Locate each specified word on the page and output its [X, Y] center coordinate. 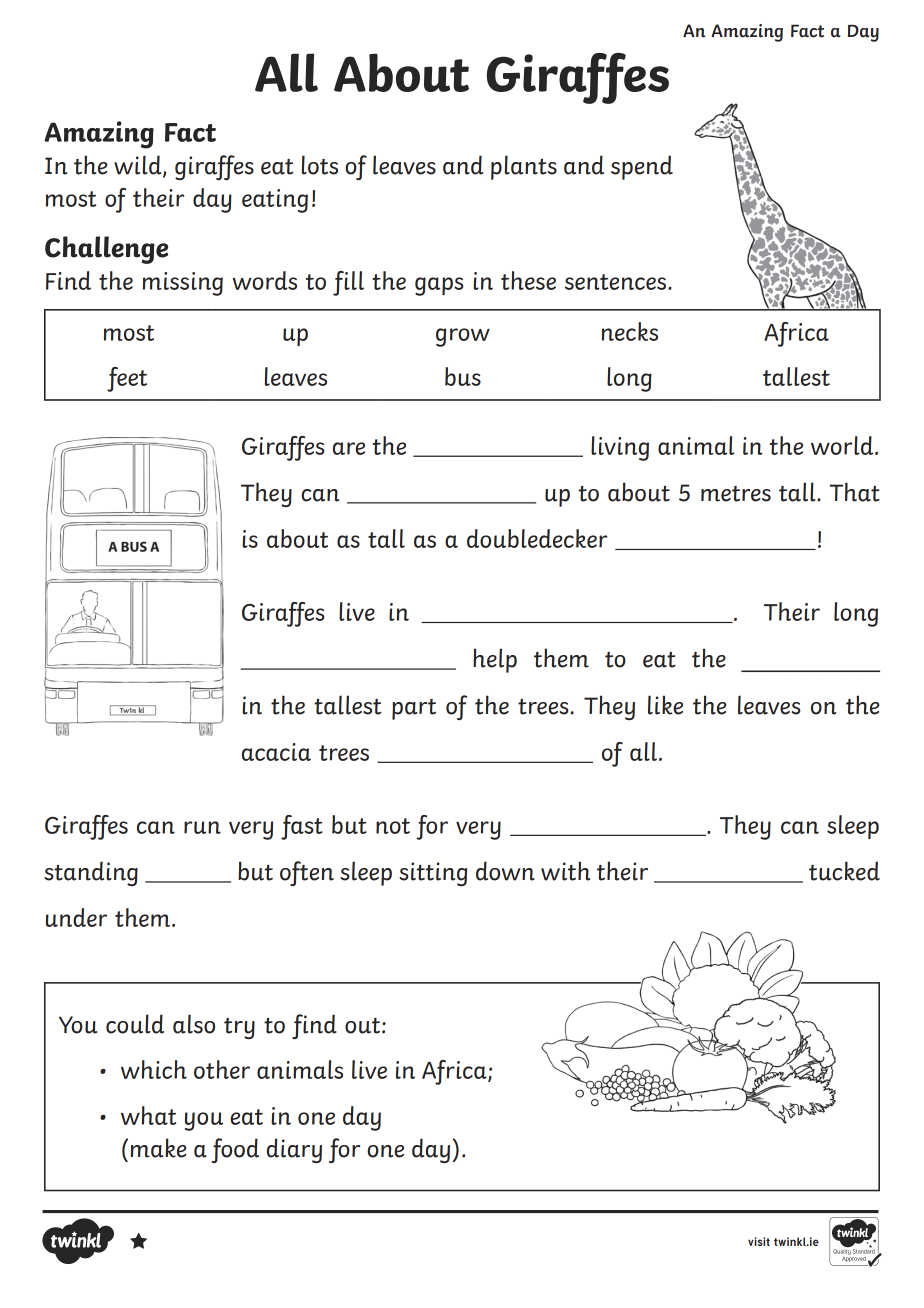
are [349, 448]
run [202, 827]
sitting [433, 874]
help [495, 660]
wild [139, 166]
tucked [844, 871]
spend [642, 167]
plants [524, 167]
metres [736, 494]
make [158, 1148]
